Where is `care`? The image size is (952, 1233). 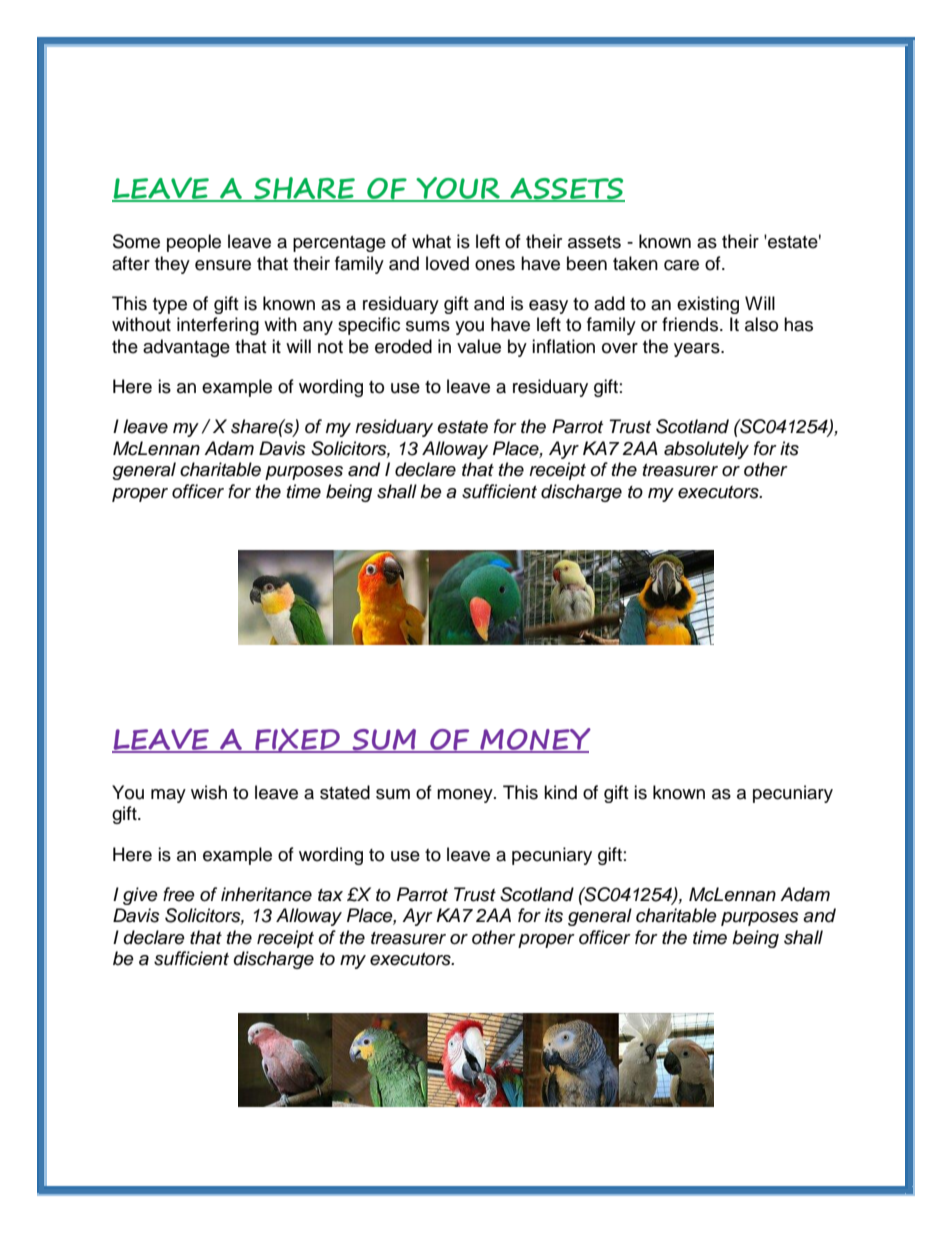 care is located at coordinates (681, 265).
